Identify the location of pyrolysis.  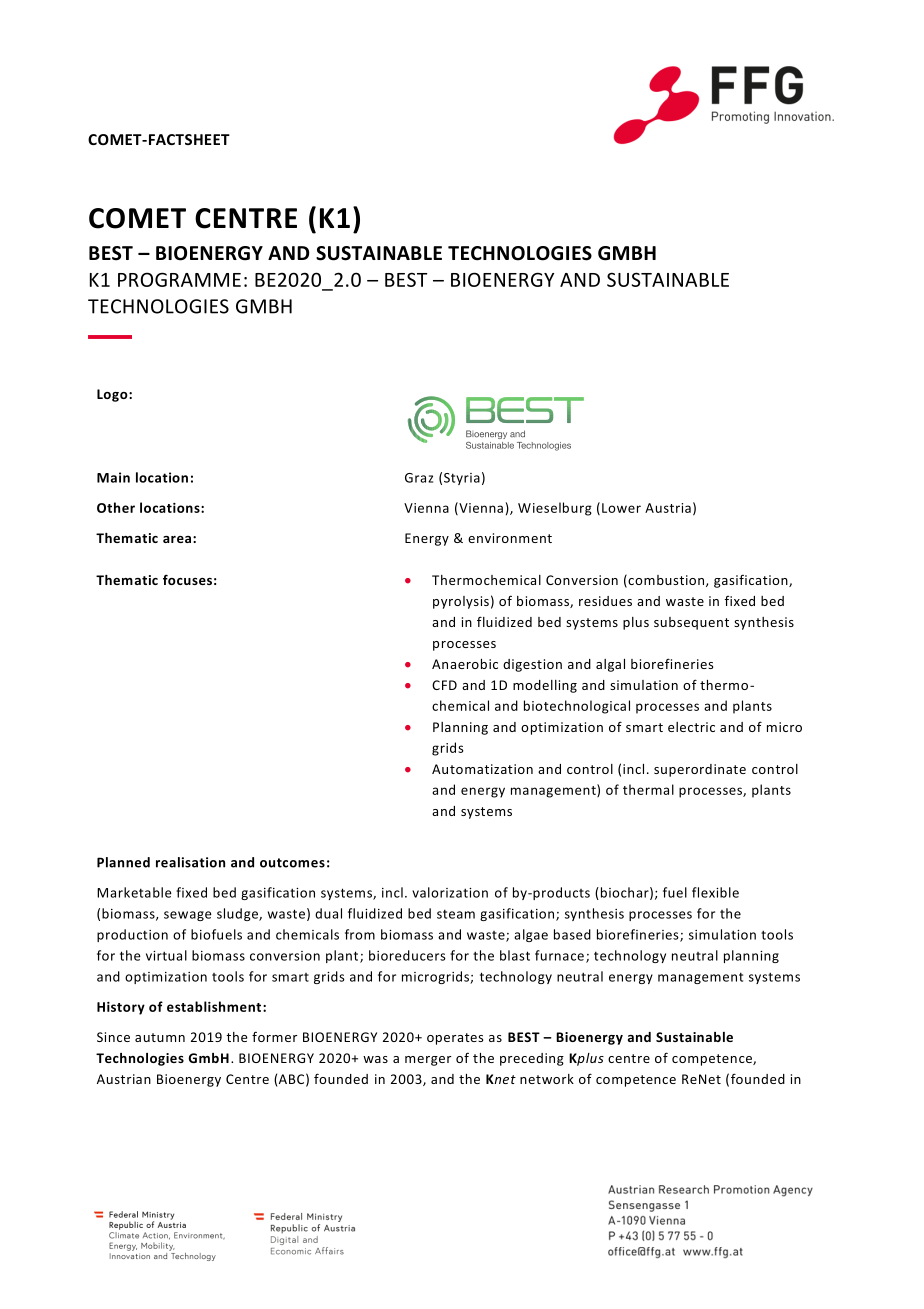
(461, 602).
